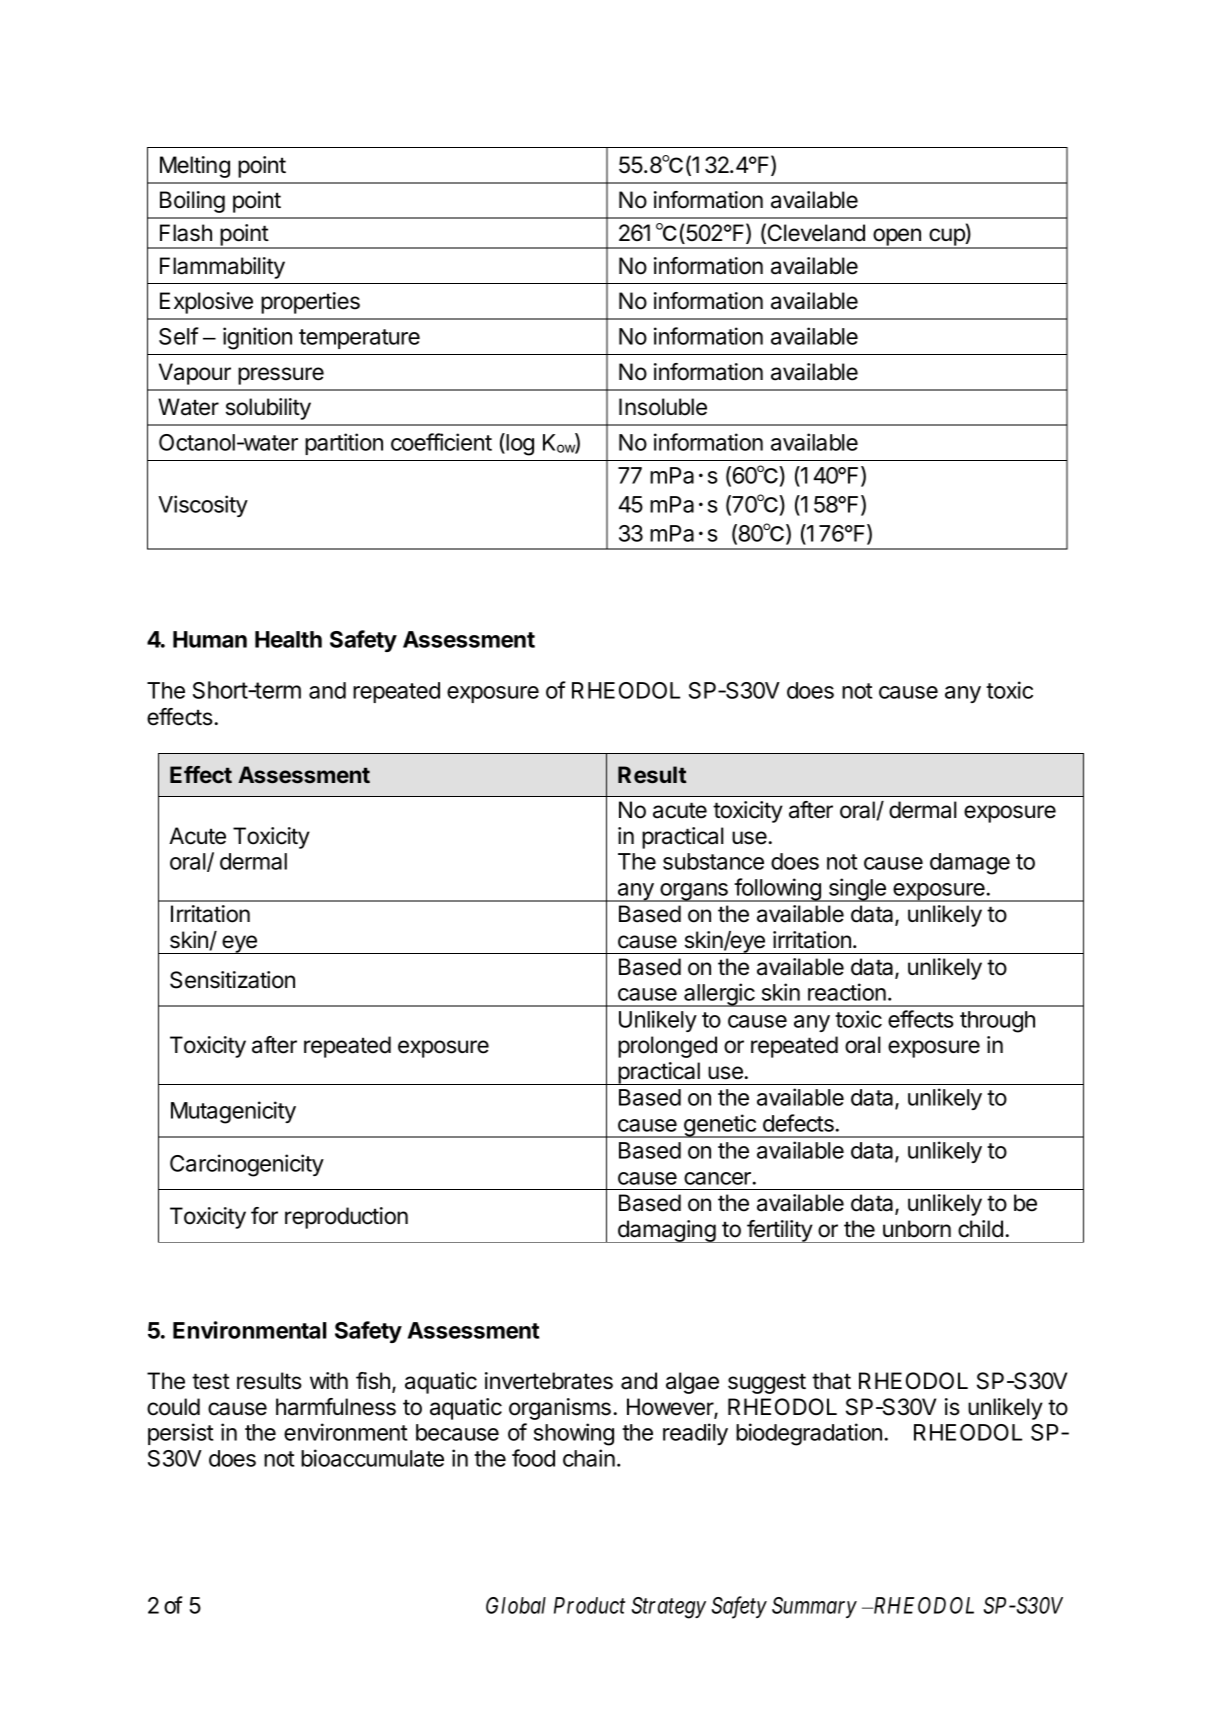 Image resolution: width=1214 pixels, height=1716 pixels. I want to click on log, so click(519, 444).
